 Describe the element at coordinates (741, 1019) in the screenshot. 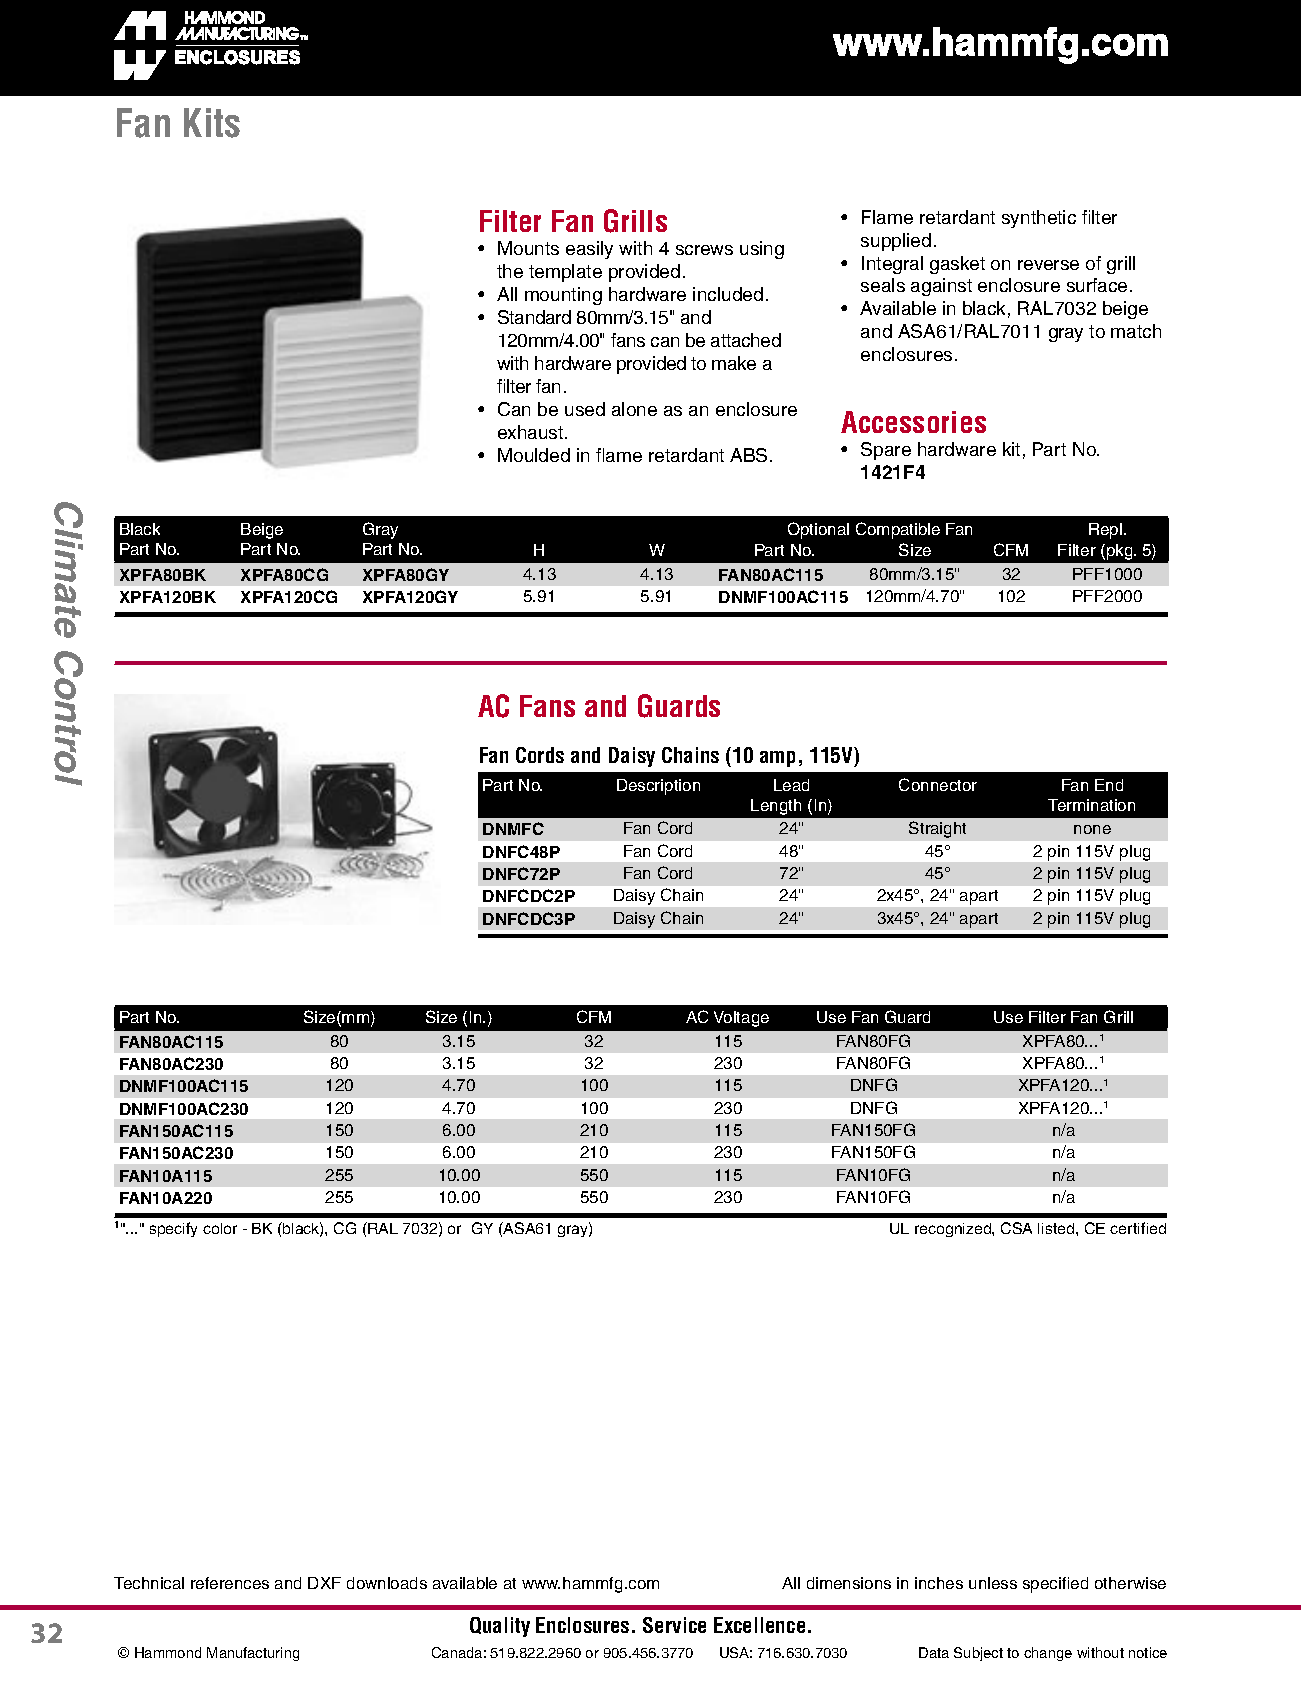

I see `Voltage` at that location.
